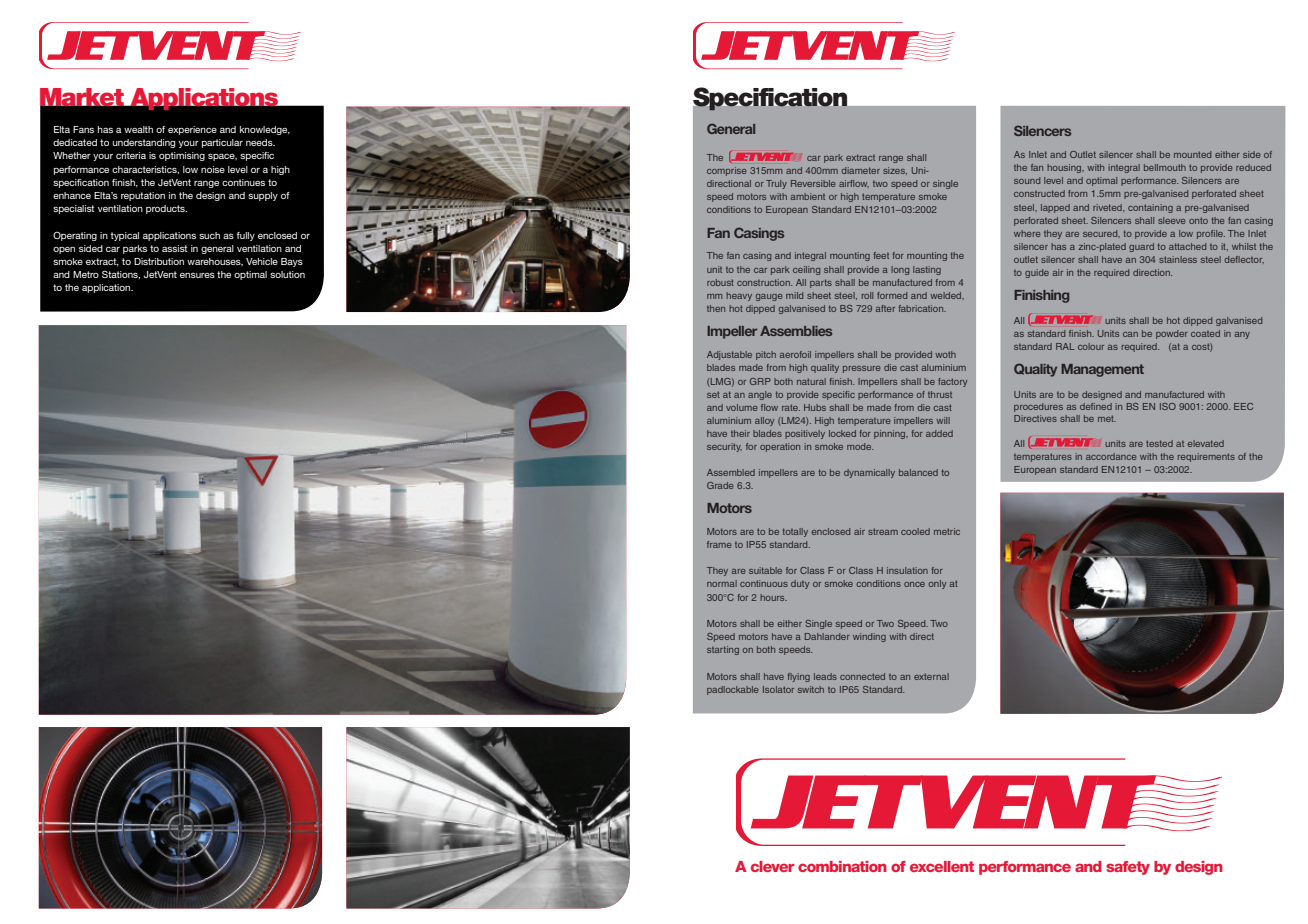 The height and width of the screenshot is (924, 1308). I want to click on housing, so click(1065, 168).
